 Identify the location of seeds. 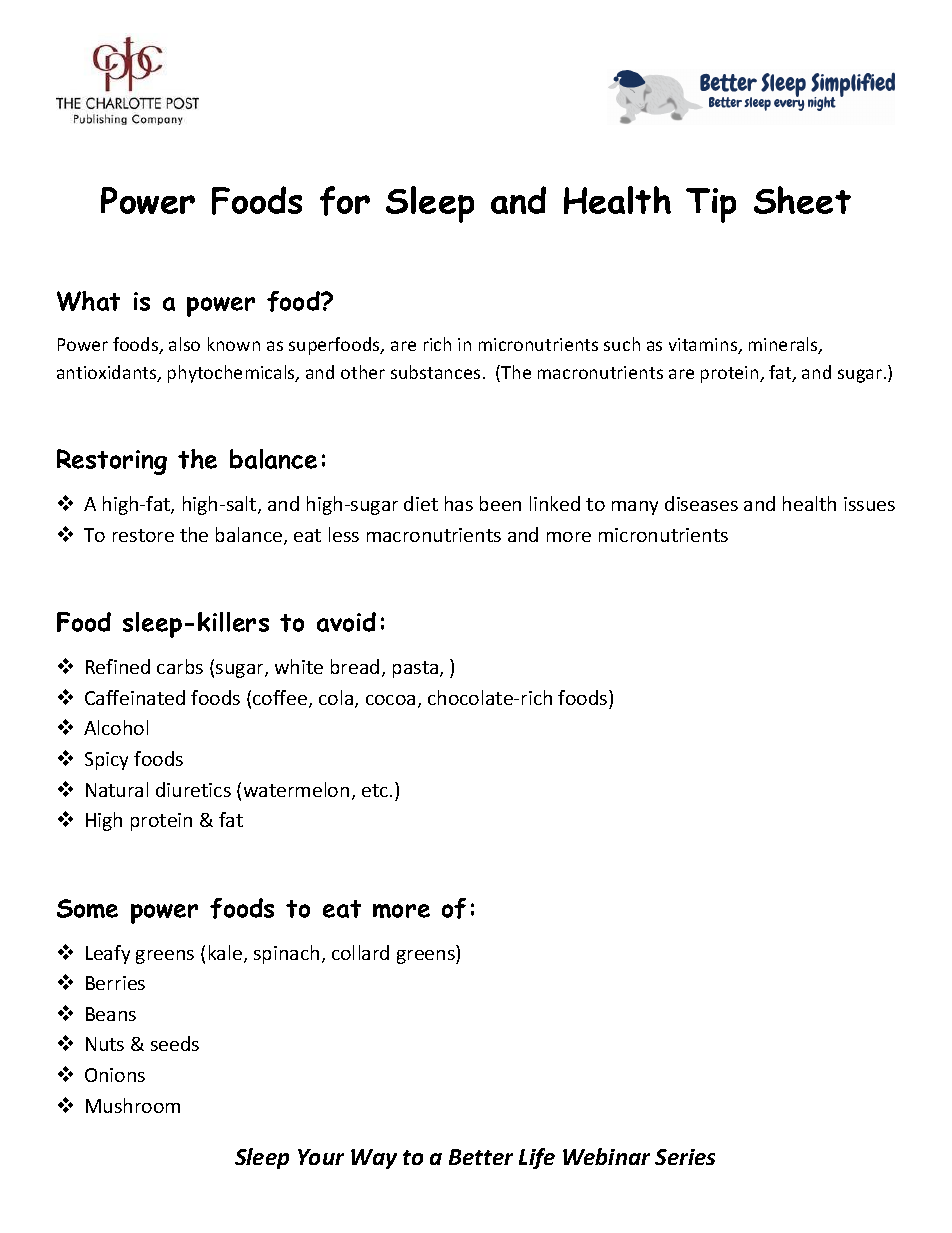
(175, 1043).
